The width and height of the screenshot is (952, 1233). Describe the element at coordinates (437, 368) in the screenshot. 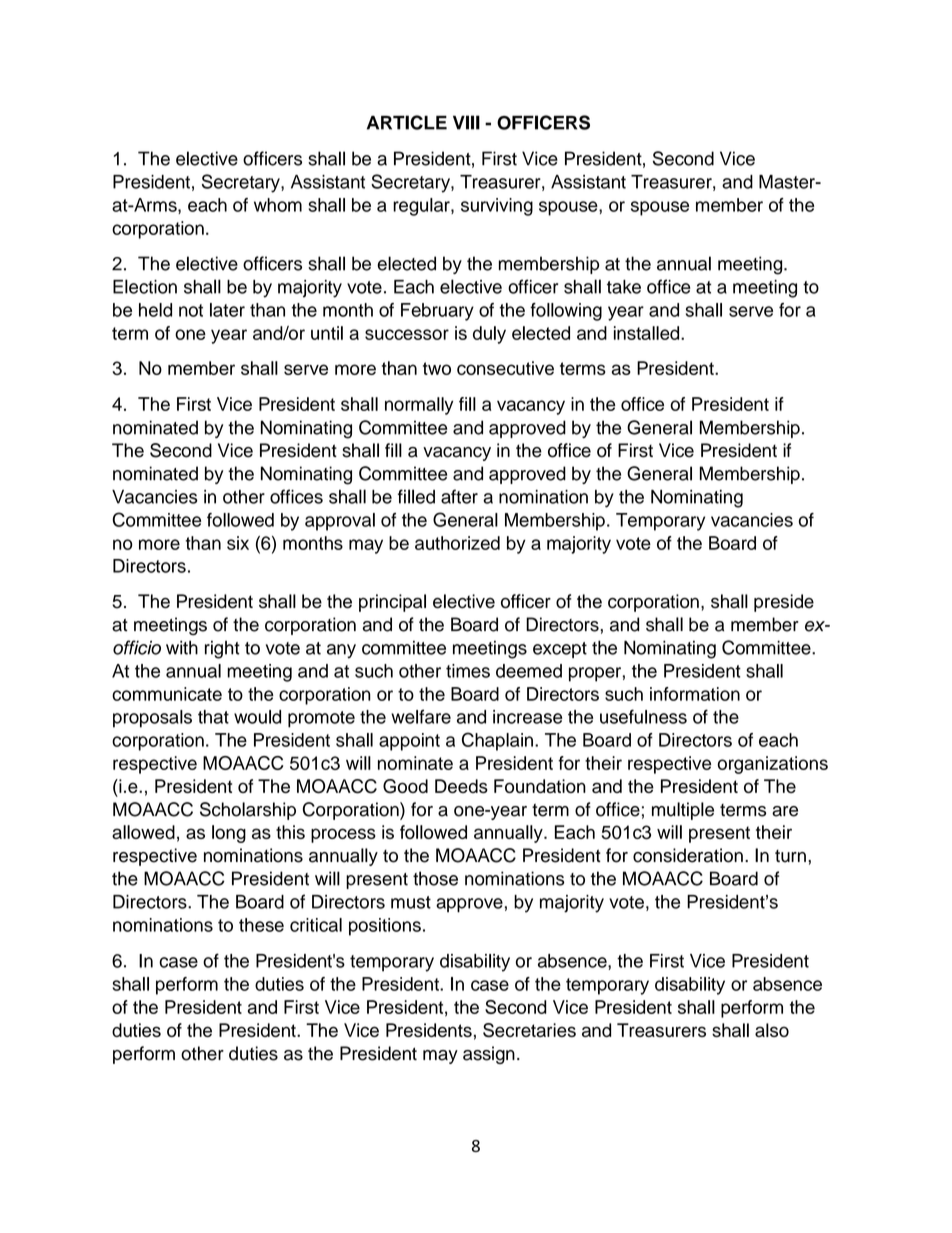

I see `two` at that location.
